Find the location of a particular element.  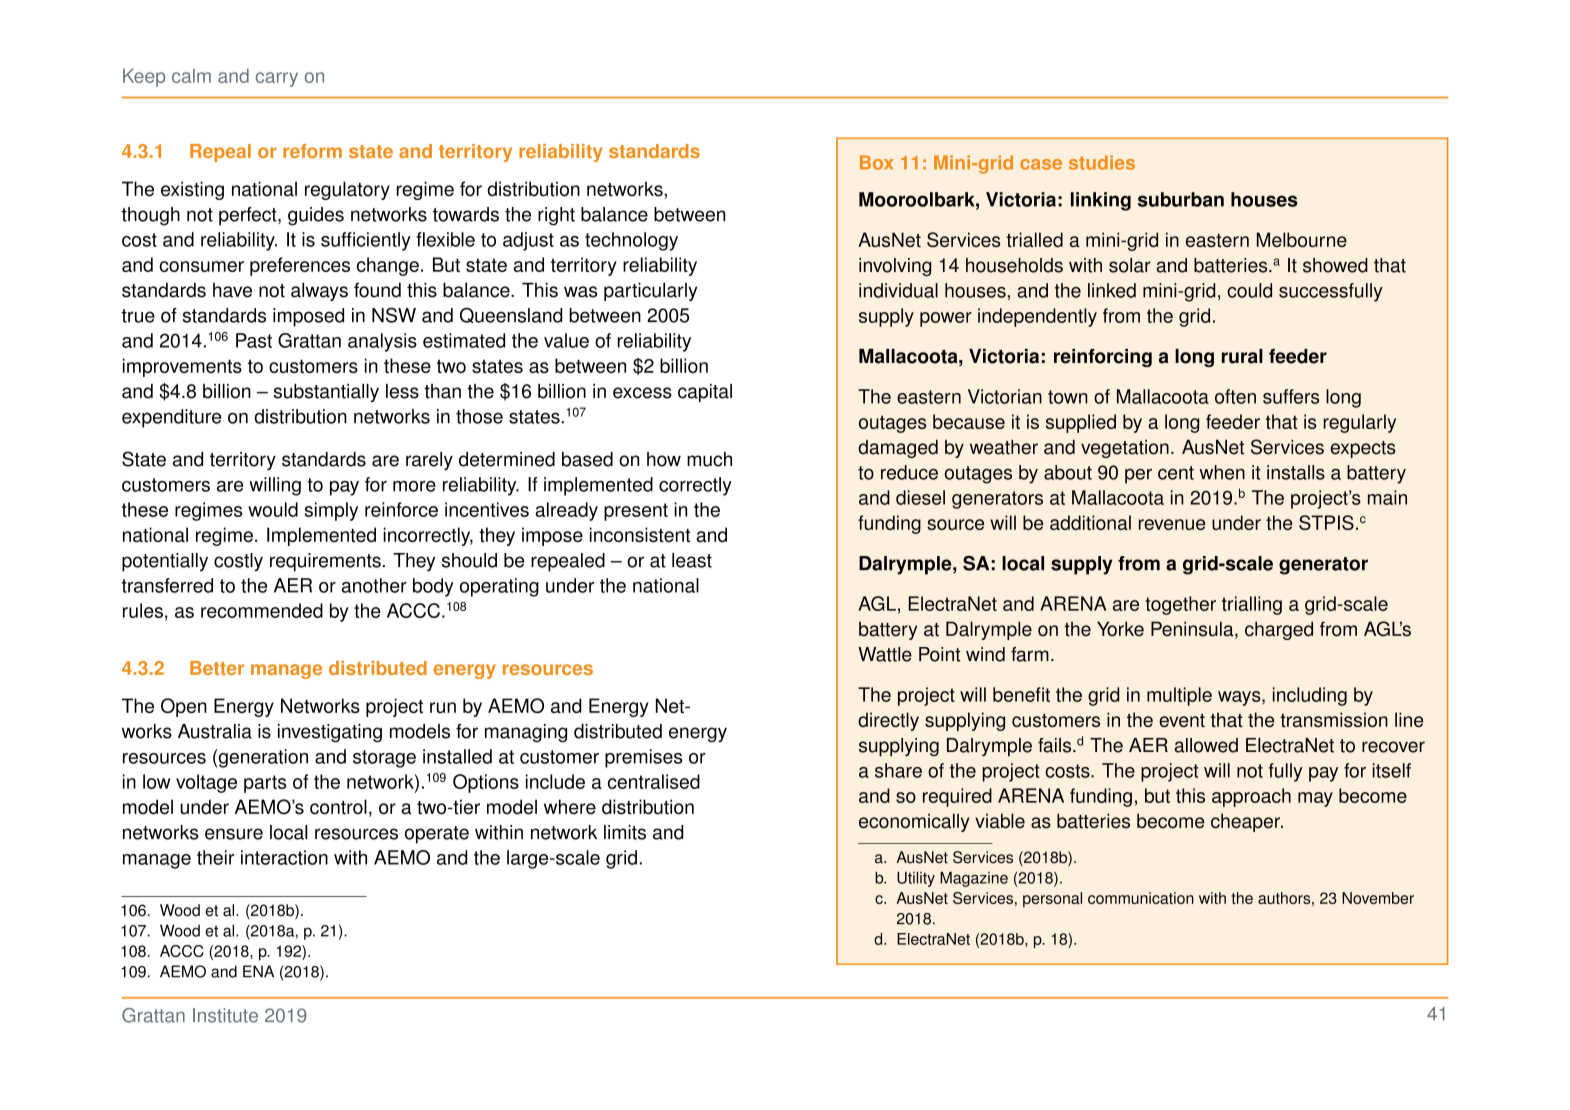

control is located at coordinates (338, 807).
